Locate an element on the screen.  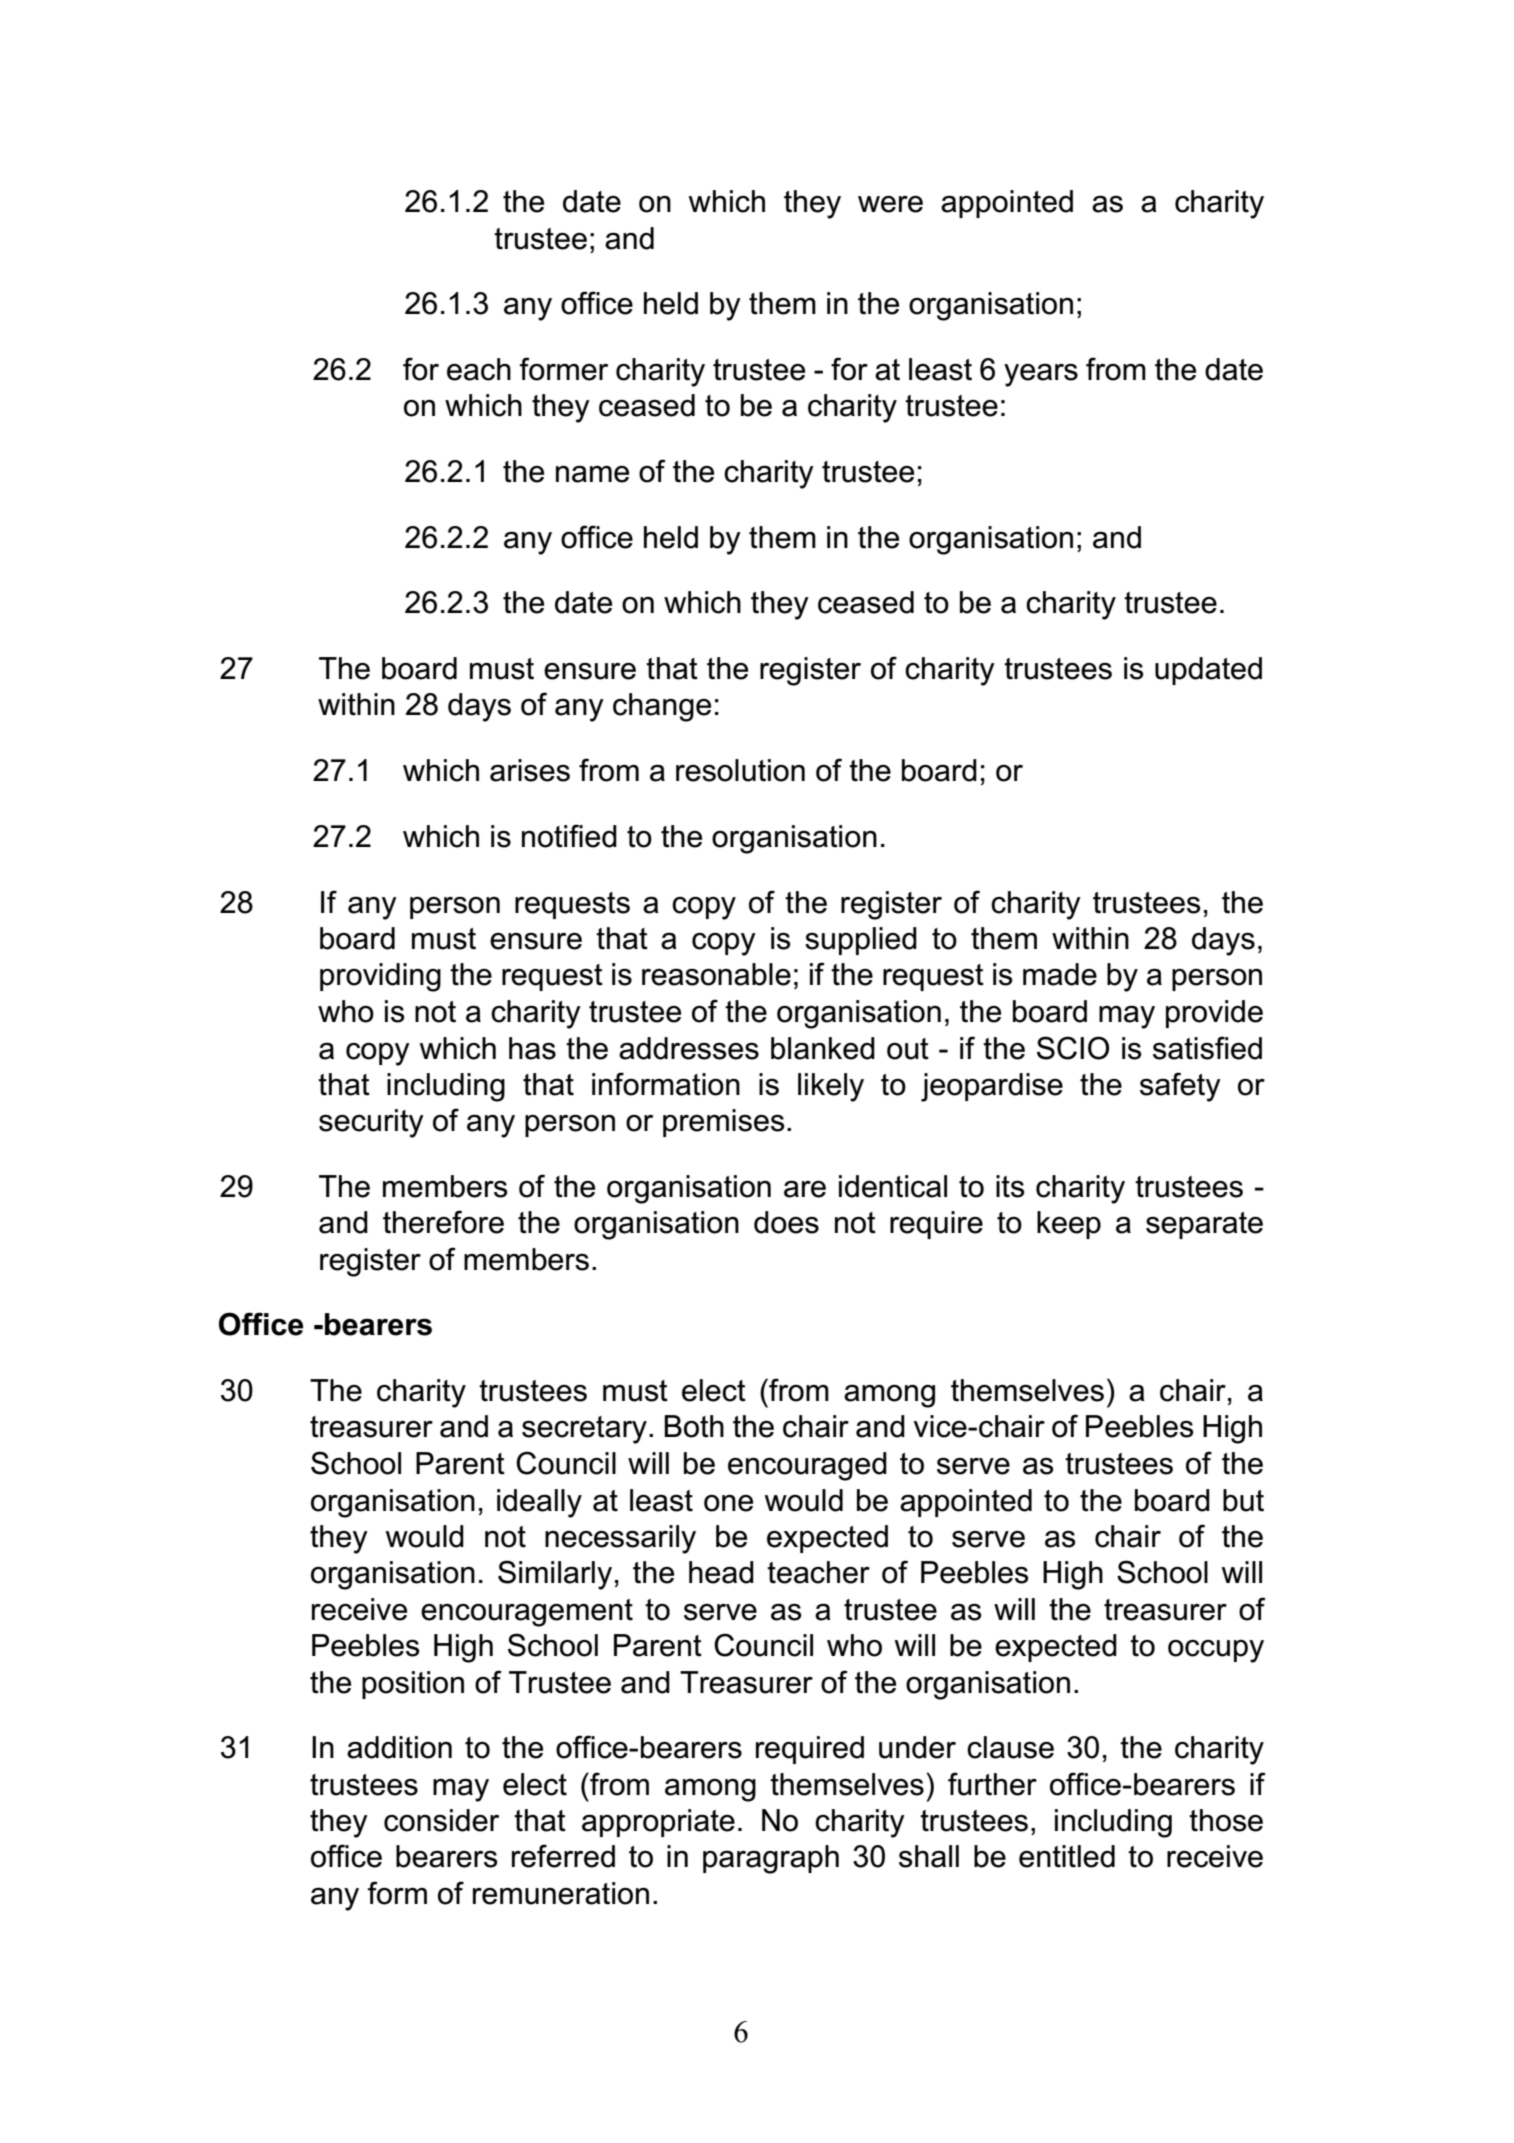
does is located at coordinates (786, 1222).
